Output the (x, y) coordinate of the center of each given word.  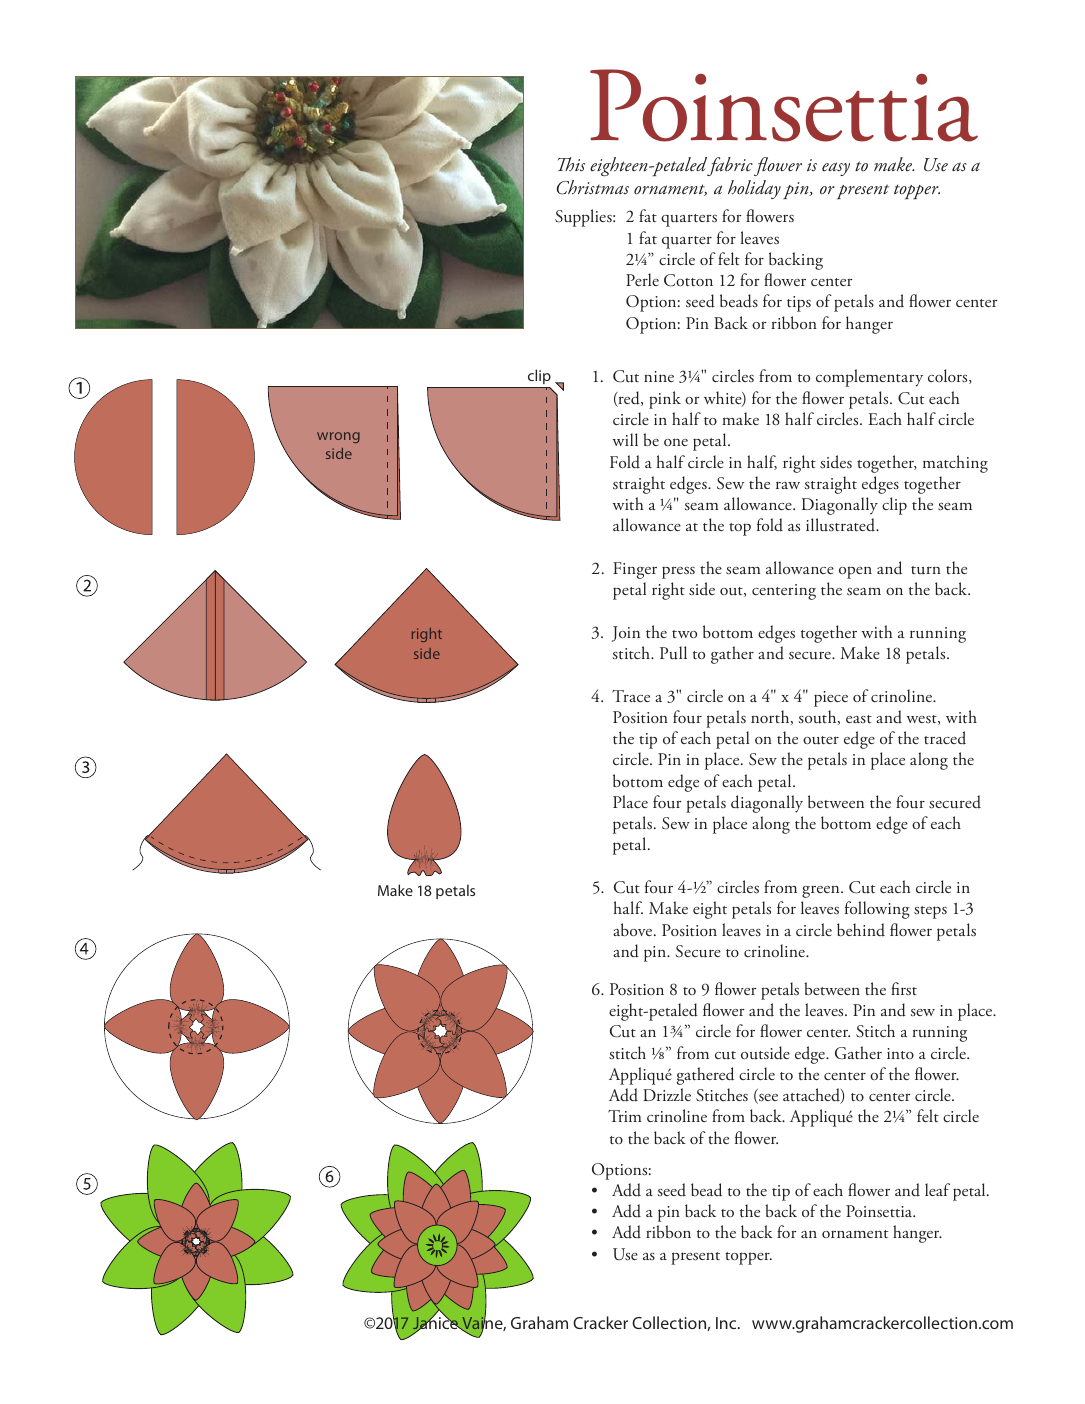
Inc (727, 1323)
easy (836, 169)
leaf (937, 1189)
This (571, 164)
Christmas (593, 187)
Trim (625, 1116)
